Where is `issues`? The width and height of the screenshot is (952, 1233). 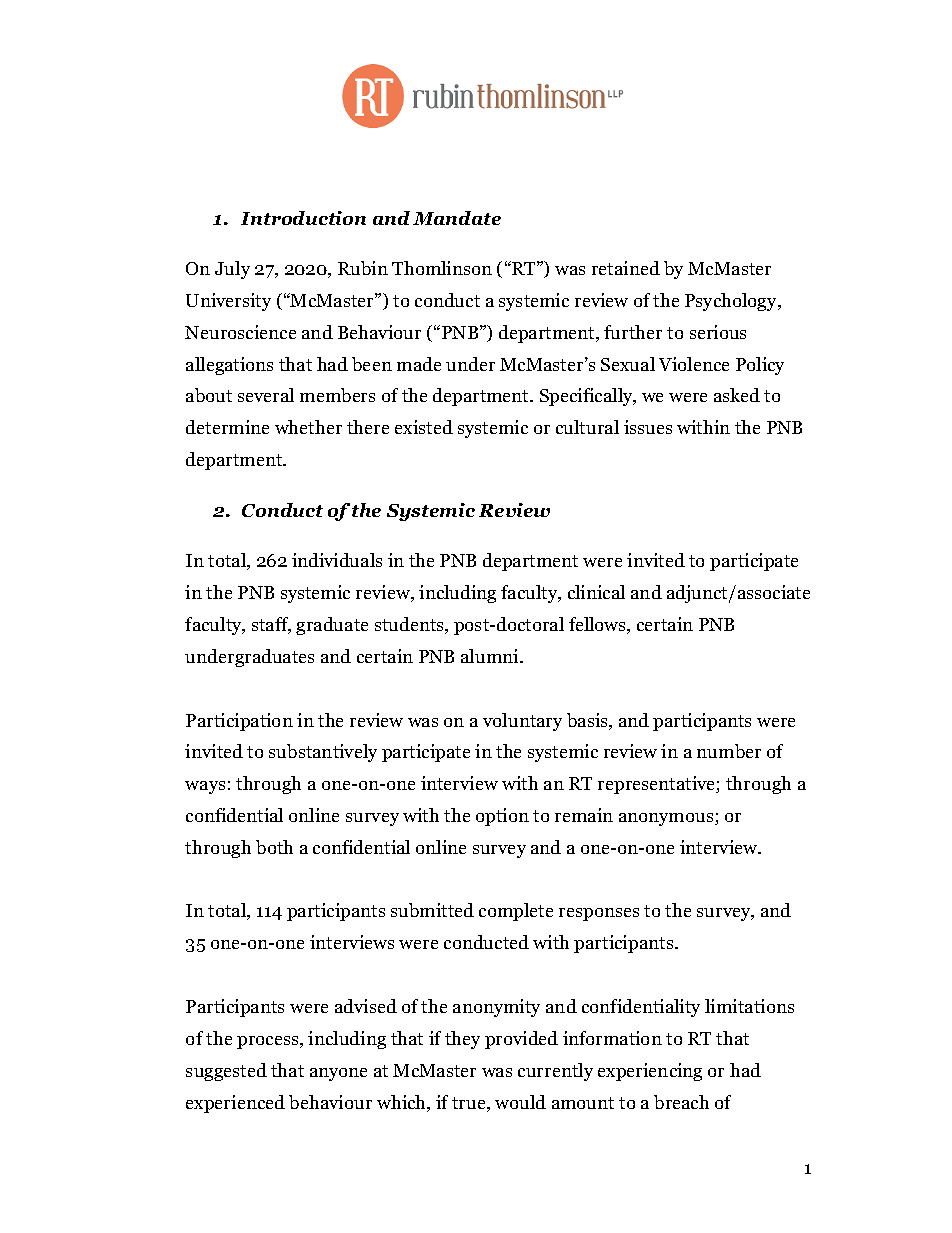 issues is located at coordinates (648, 427).
